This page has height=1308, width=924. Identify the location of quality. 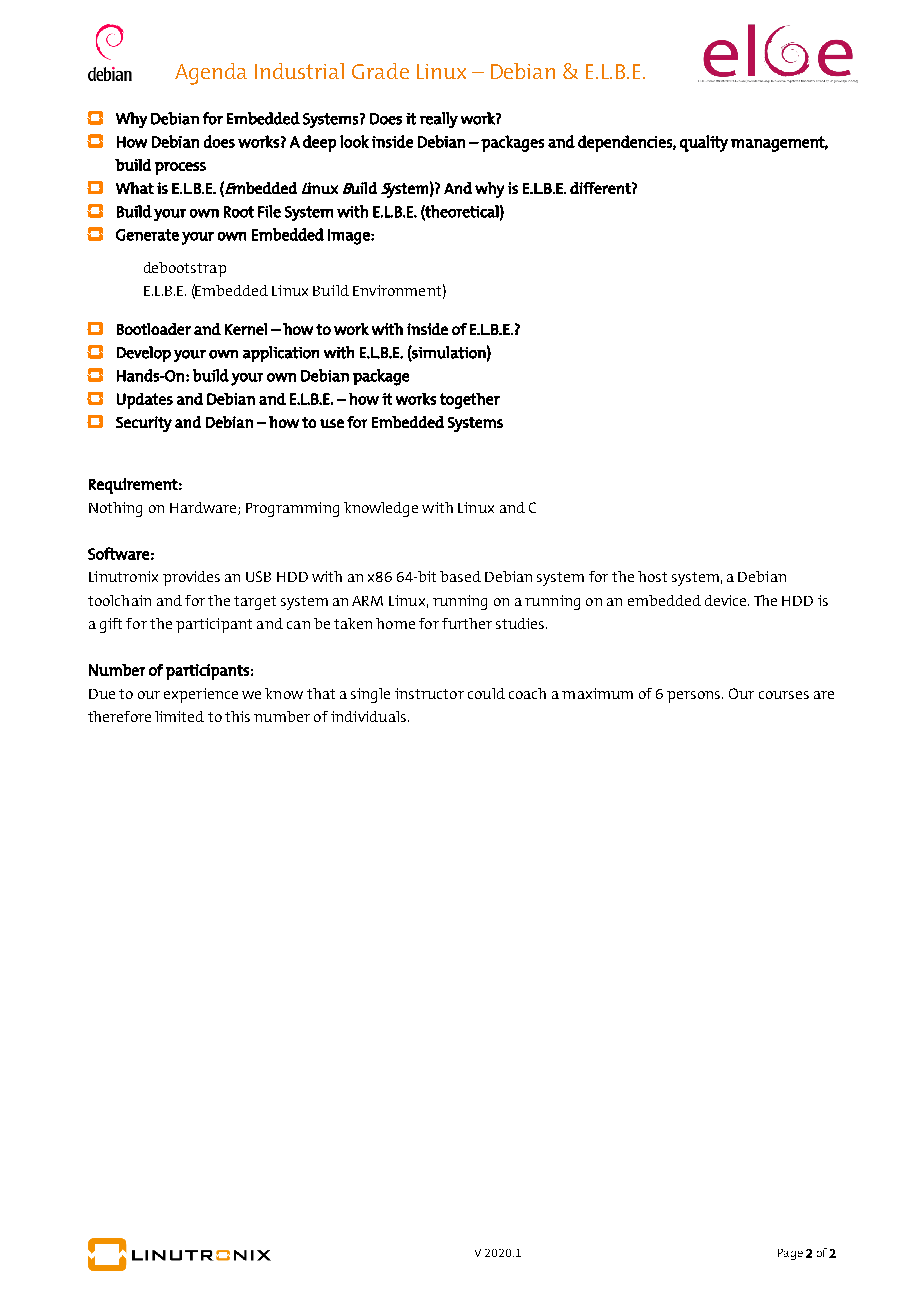
(704, 143).
